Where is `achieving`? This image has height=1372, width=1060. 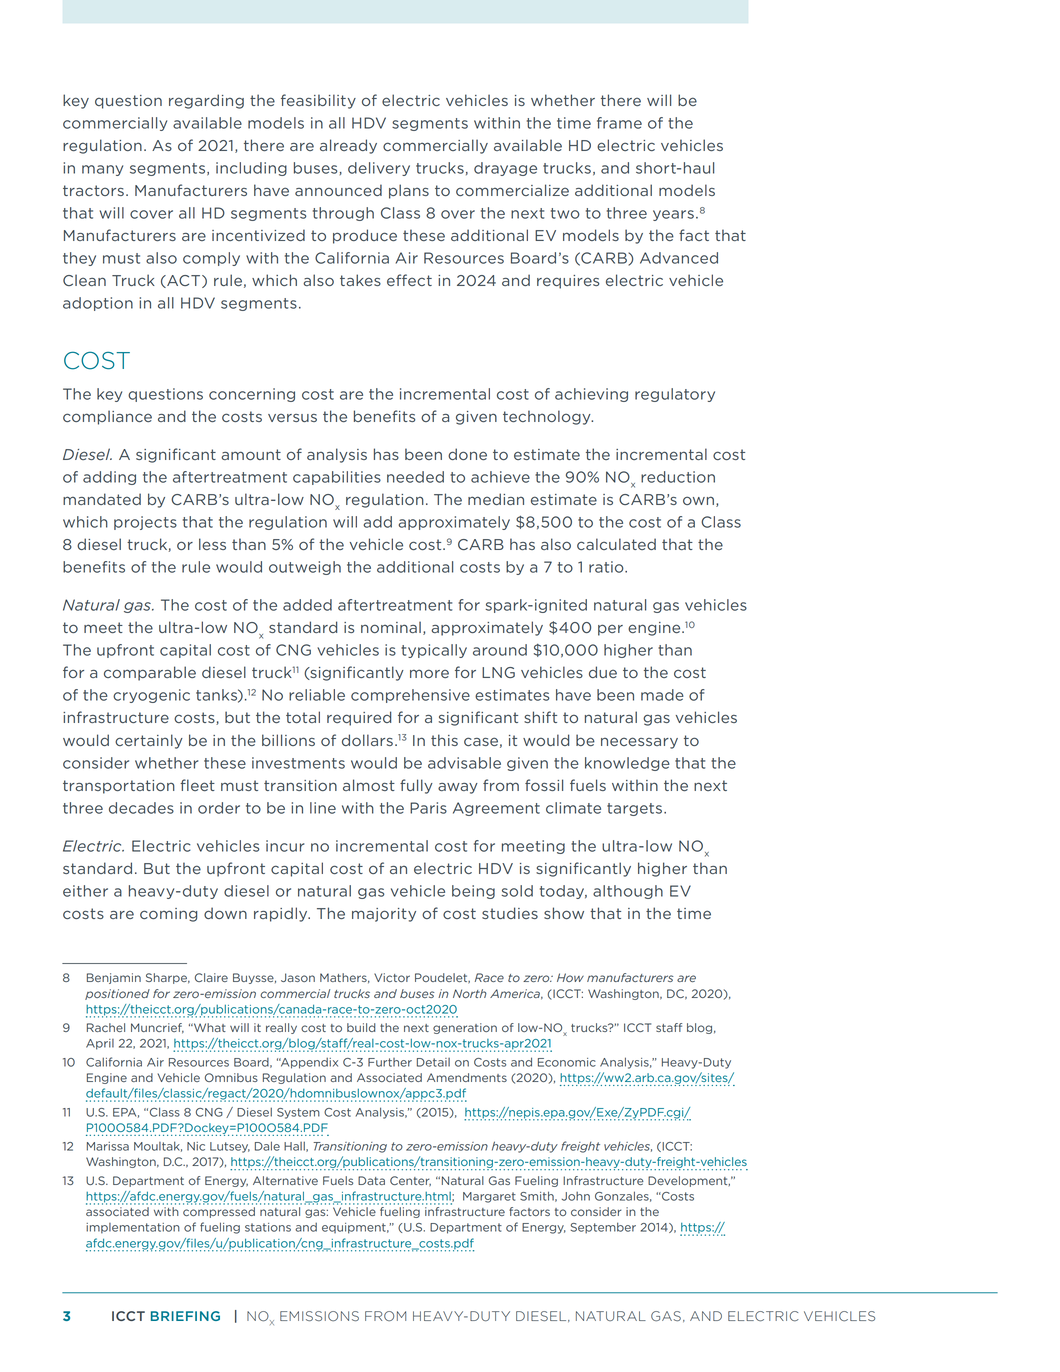
achieving is located at coordinates (591, 395).
